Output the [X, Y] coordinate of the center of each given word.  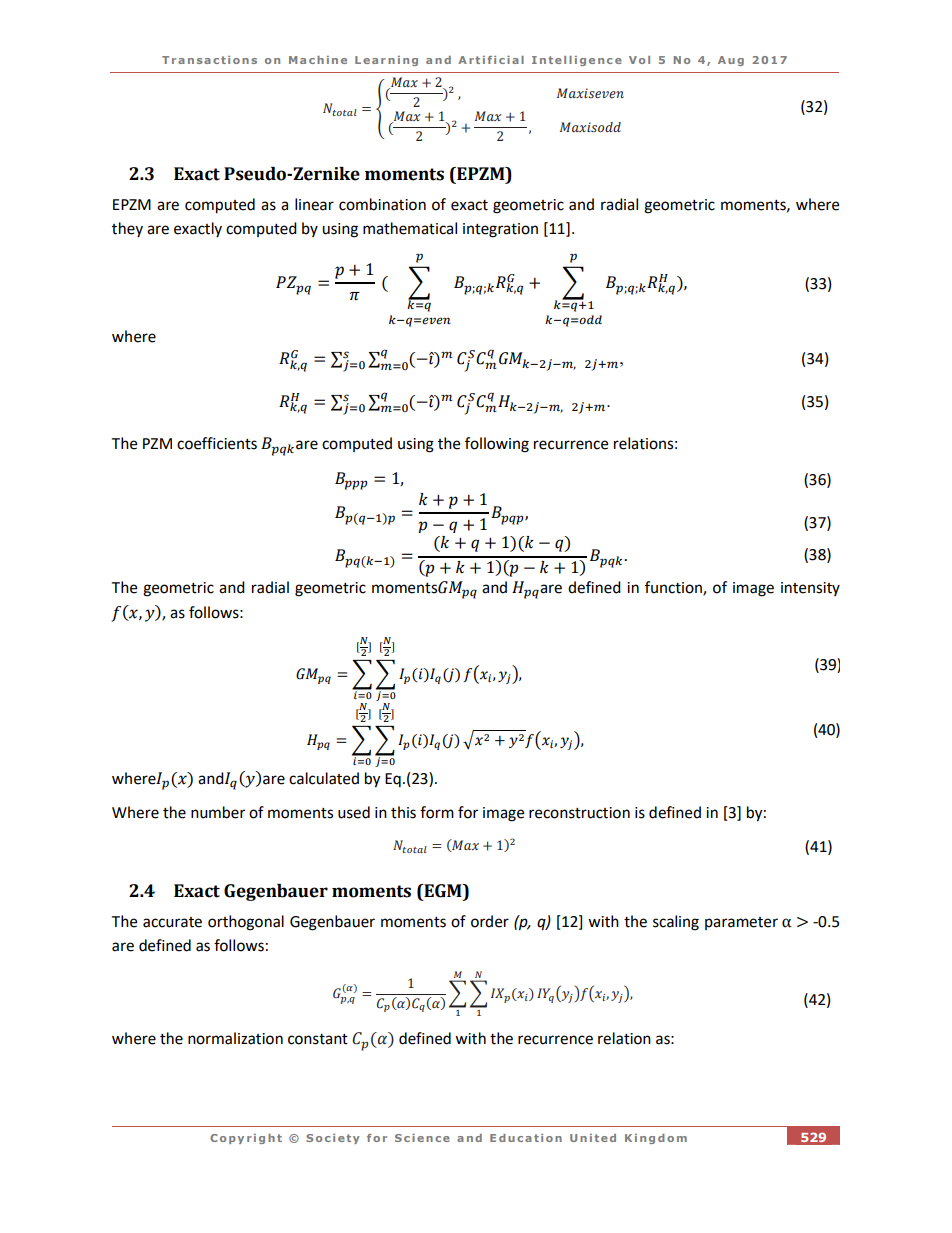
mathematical [410, 228]
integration [500, 230]
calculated [324, 778]
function [674, 588]
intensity [810, 589]
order [490, 921]
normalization [235, 1038]
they [127, 230]
